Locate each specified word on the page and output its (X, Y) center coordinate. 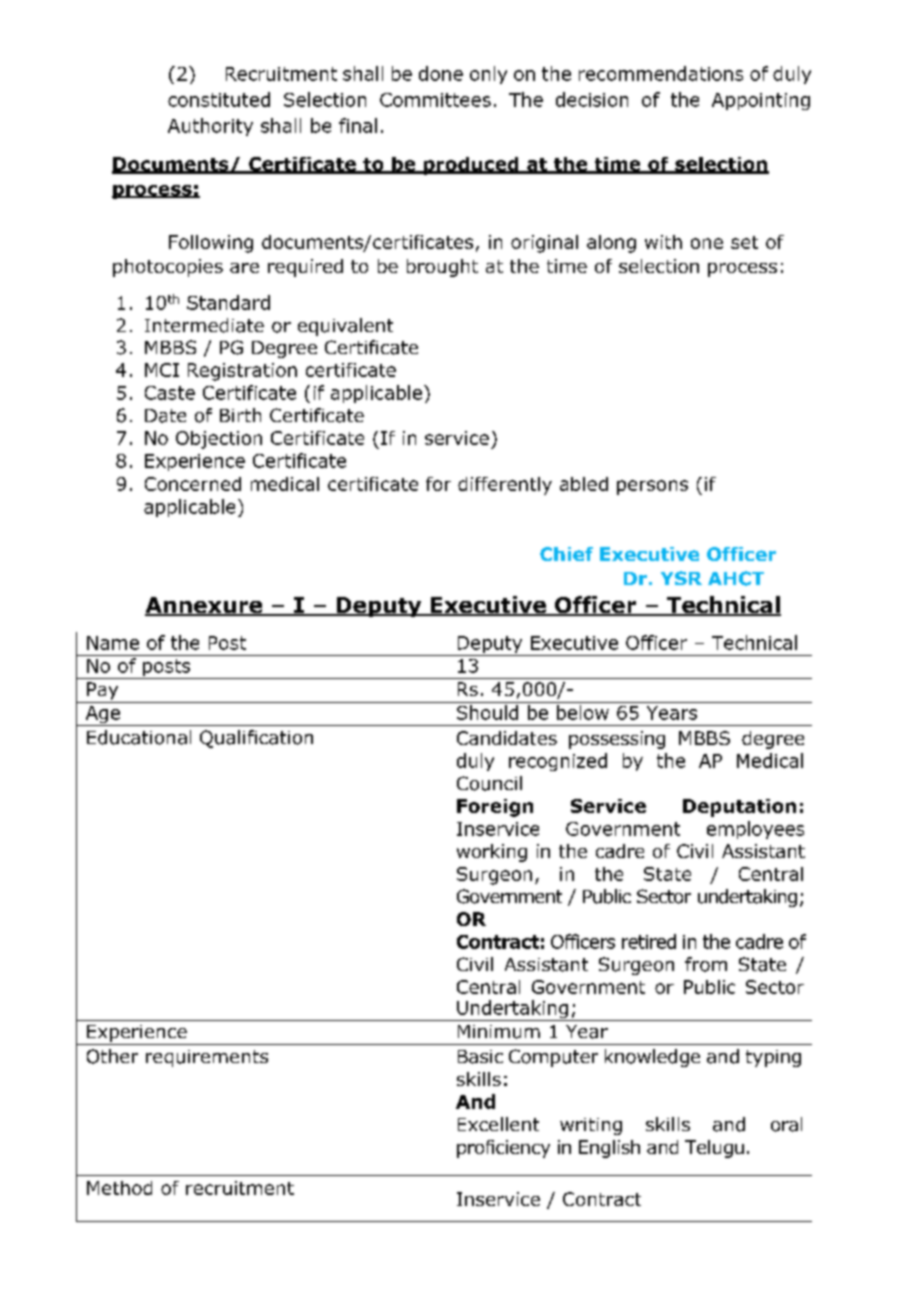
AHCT (736, 578)
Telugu (714, 1149)
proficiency (503, 1149)
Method (119, 1188)
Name (113, 643)
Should (487, 712)
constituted (219, 99)
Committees (435, 100)
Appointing (761, 101)
